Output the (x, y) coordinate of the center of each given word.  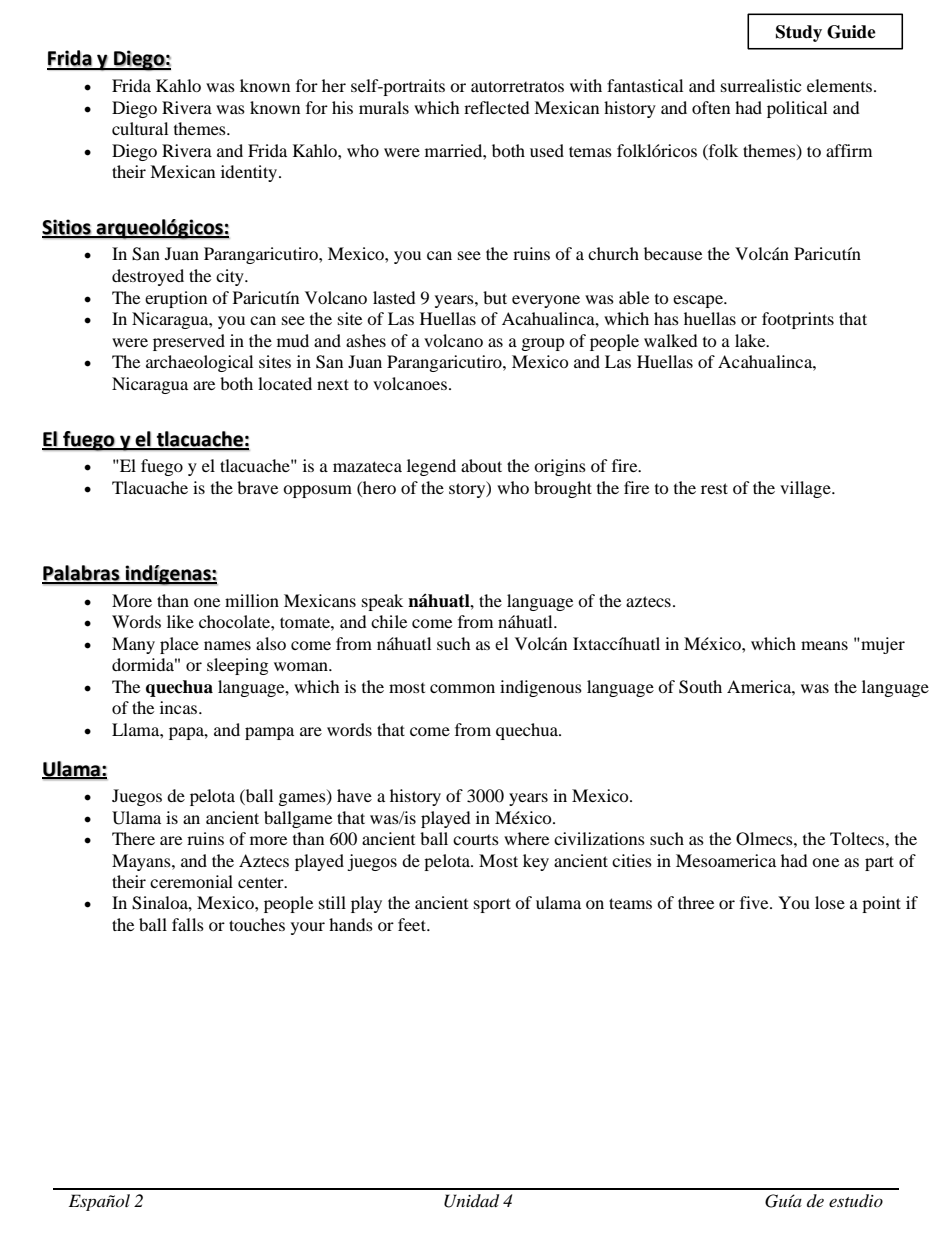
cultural (140, 128)
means (824, 645)
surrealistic (761, 85)
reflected (497, 107)
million (252, 600)
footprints (798, 320)
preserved (189, 342)
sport (492, 905)
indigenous (541, 688)
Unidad (471, 1201)
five (755, 902)
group (543, 344)
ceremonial (191, 881)
